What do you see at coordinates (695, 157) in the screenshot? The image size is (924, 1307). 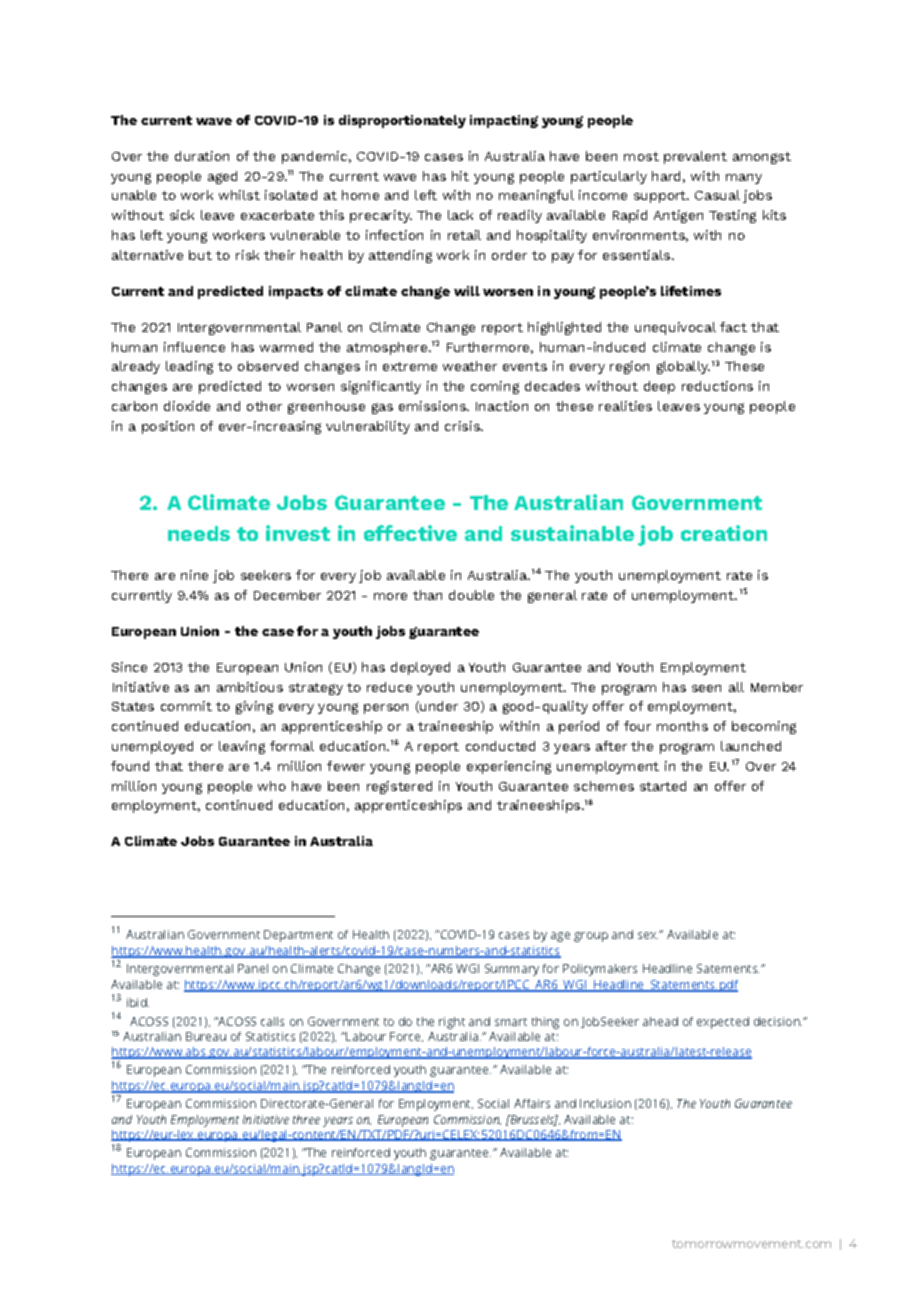 I see `prevalent` at bounding box center [695, 157].
